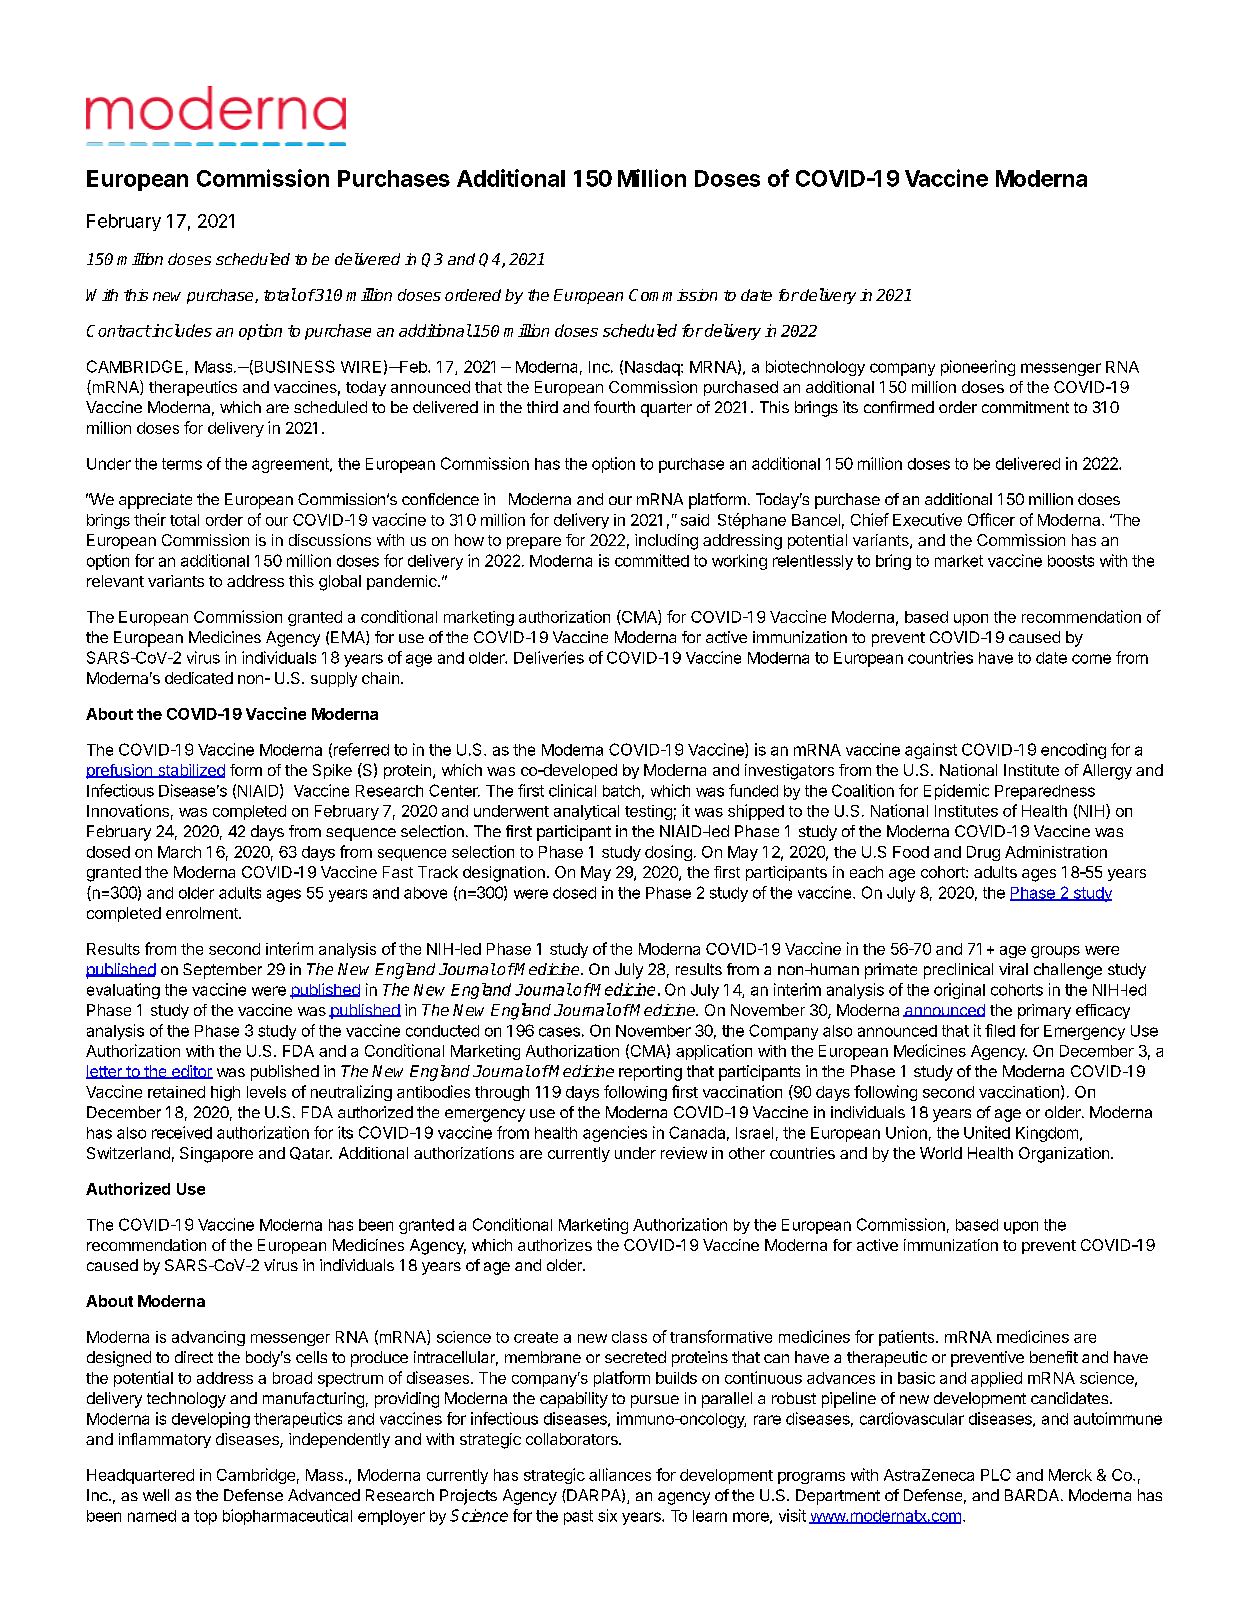 The width and height of the screenshot is (1251, 1618). Describe the element at coordinates (978, 368) in the screenshot. I see `pioneering` at that location.
